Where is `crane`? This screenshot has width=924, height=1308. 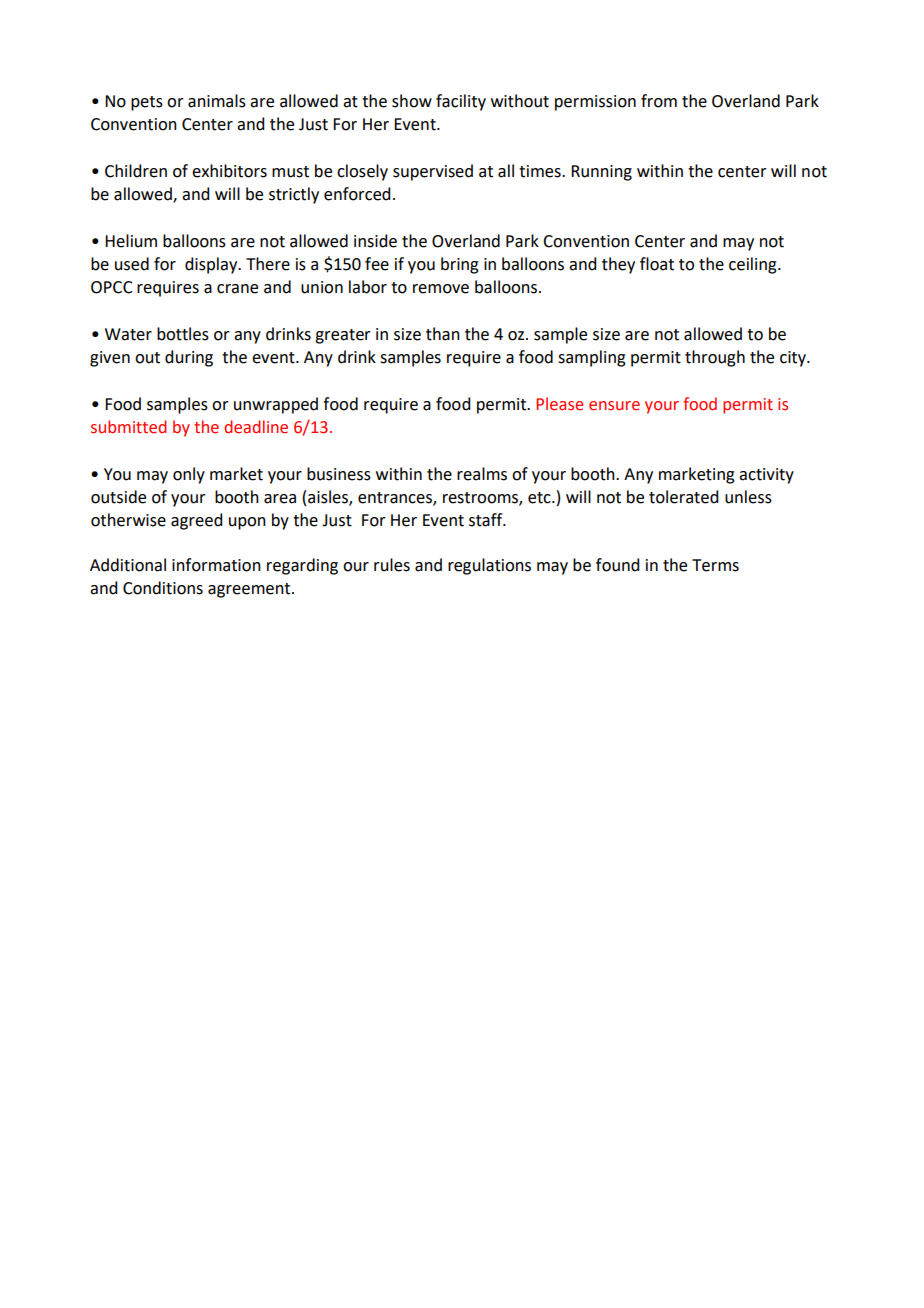
crane is located at coordinates (237, 289).
